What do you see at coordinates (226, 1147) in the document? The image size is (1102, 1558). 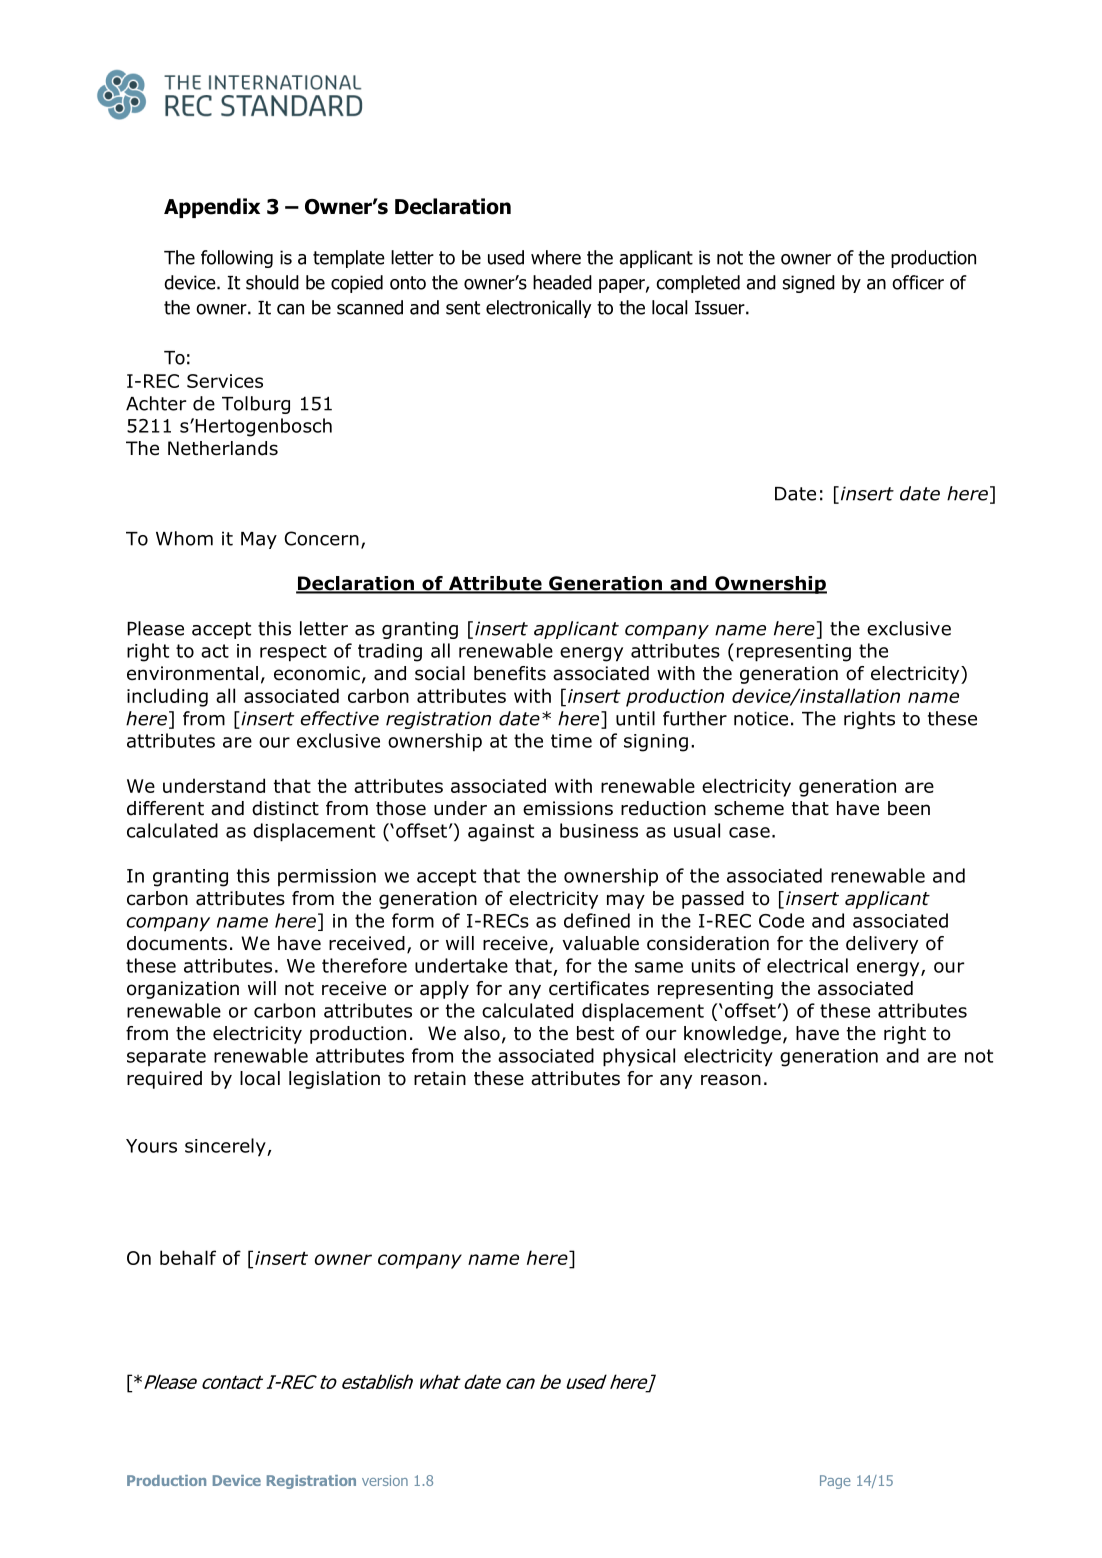 I see `sincerely` at bounding box center [226, 1147].
